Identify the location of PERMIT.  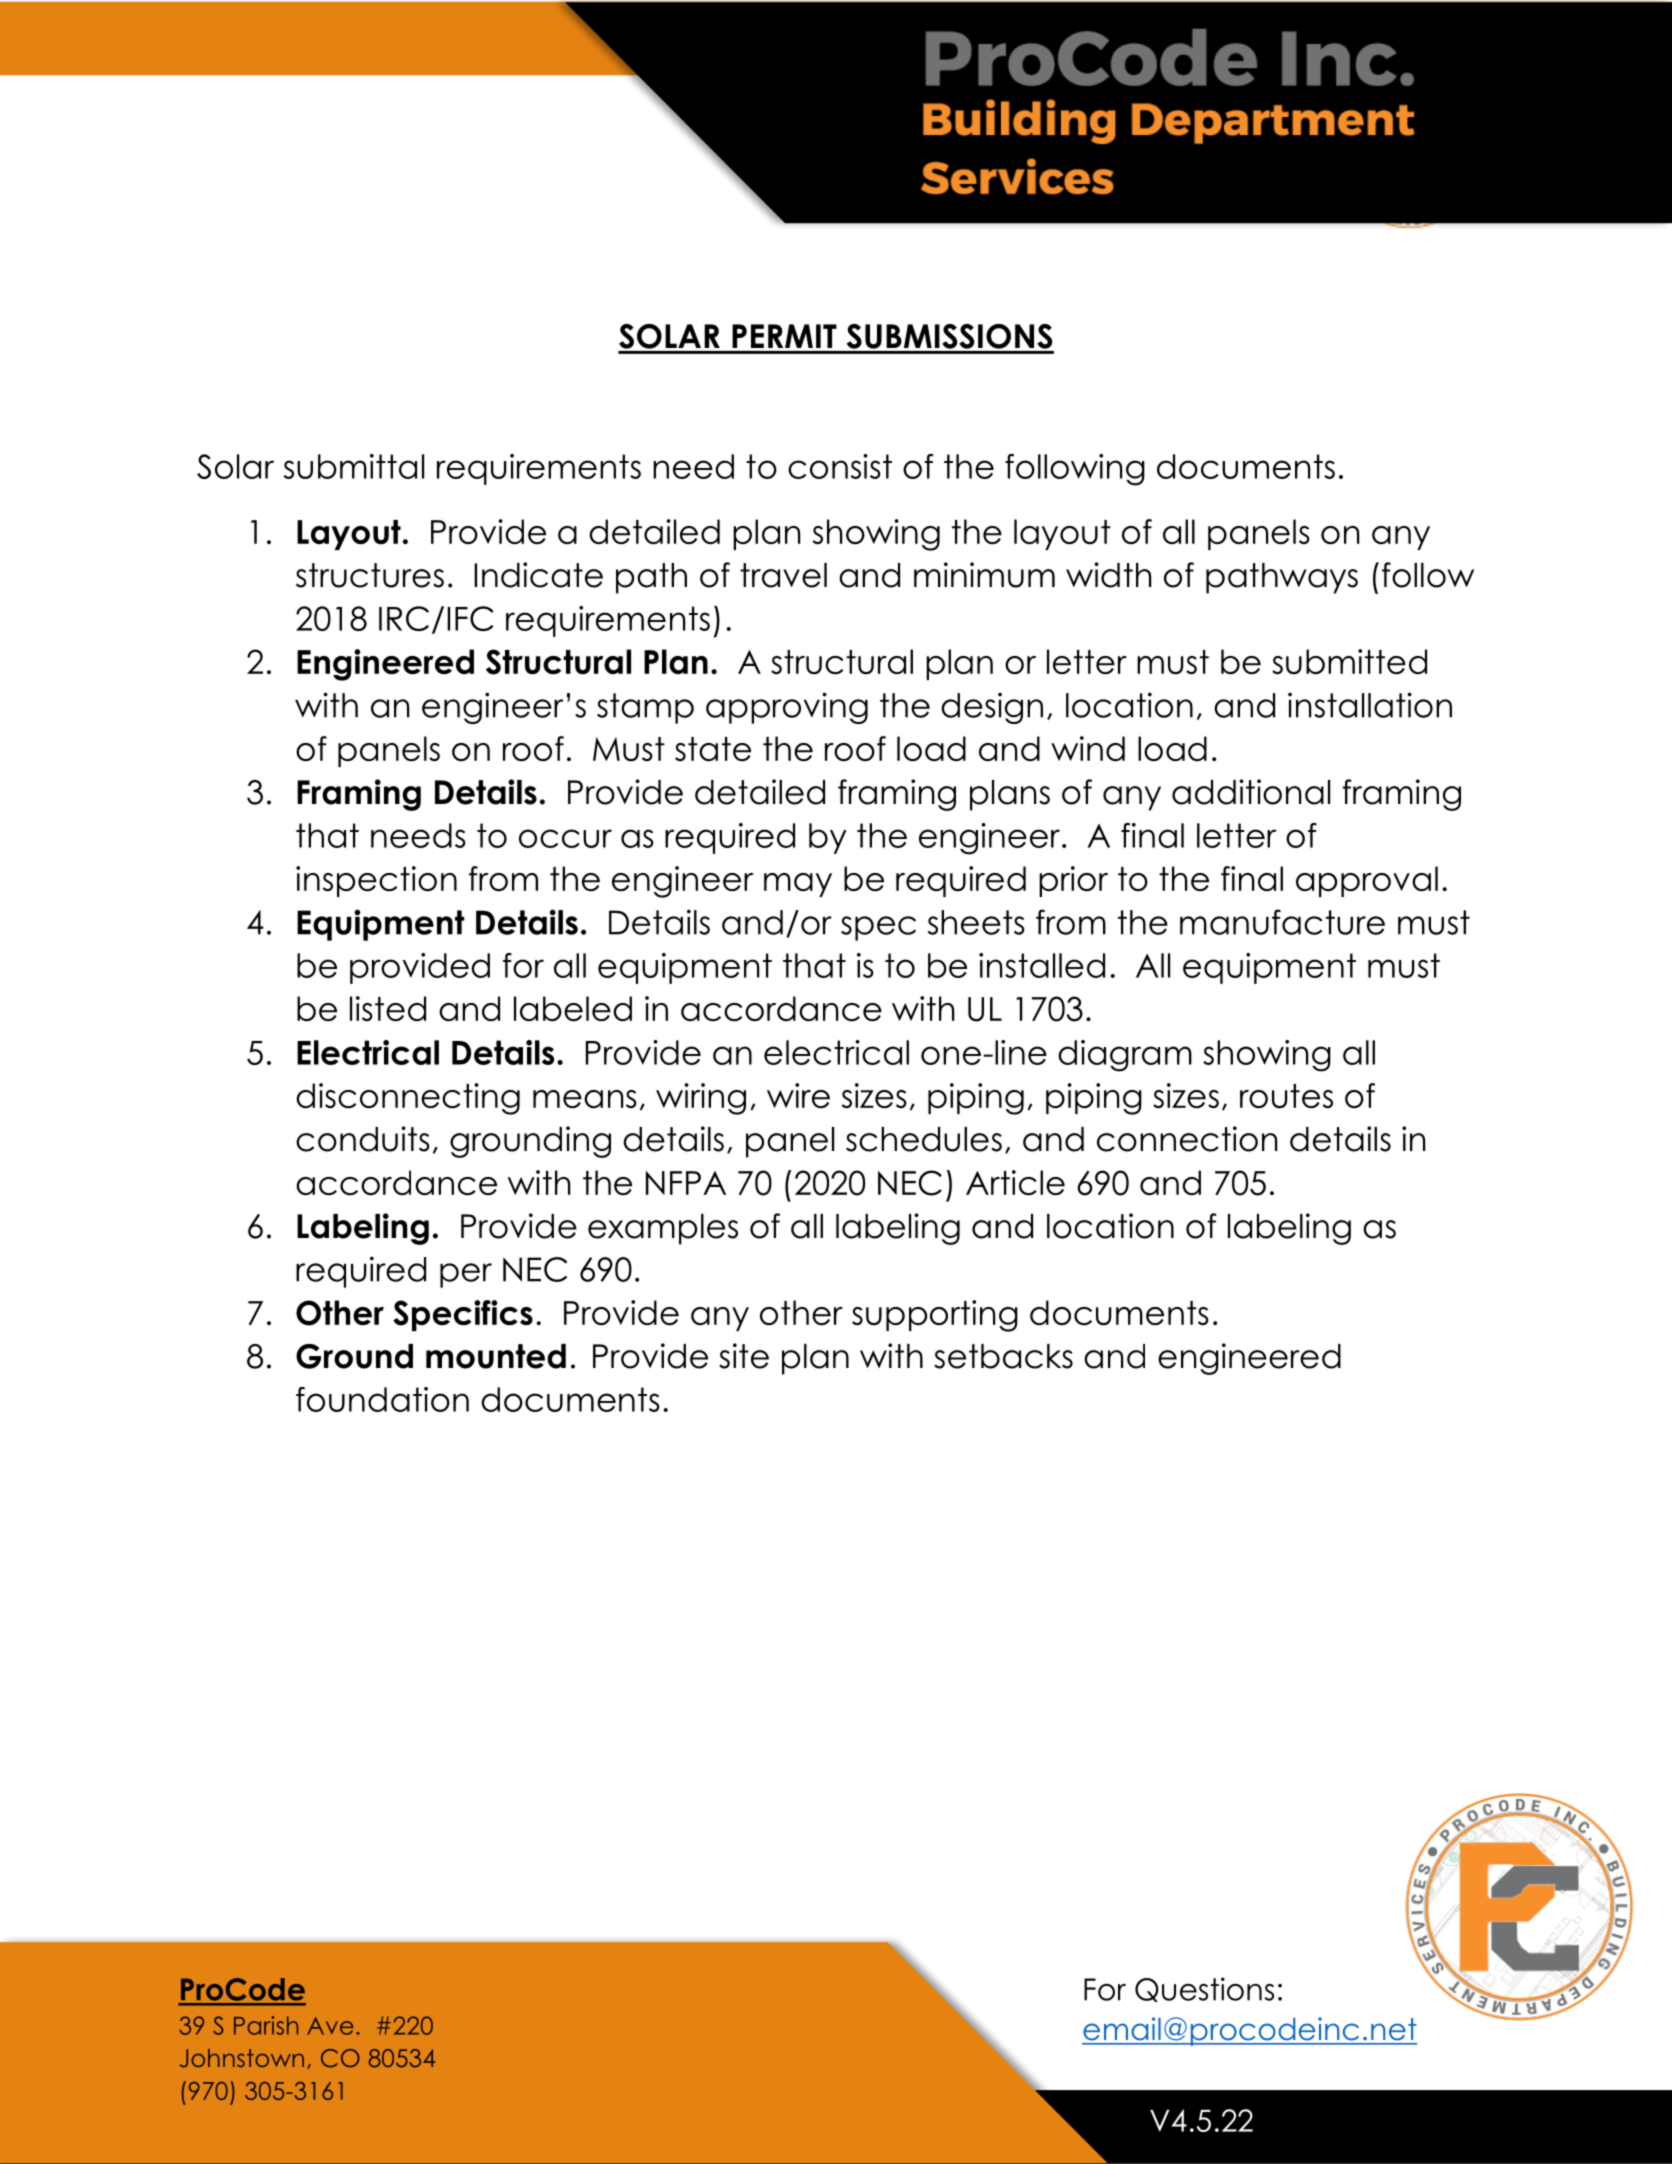
(784, 336).
